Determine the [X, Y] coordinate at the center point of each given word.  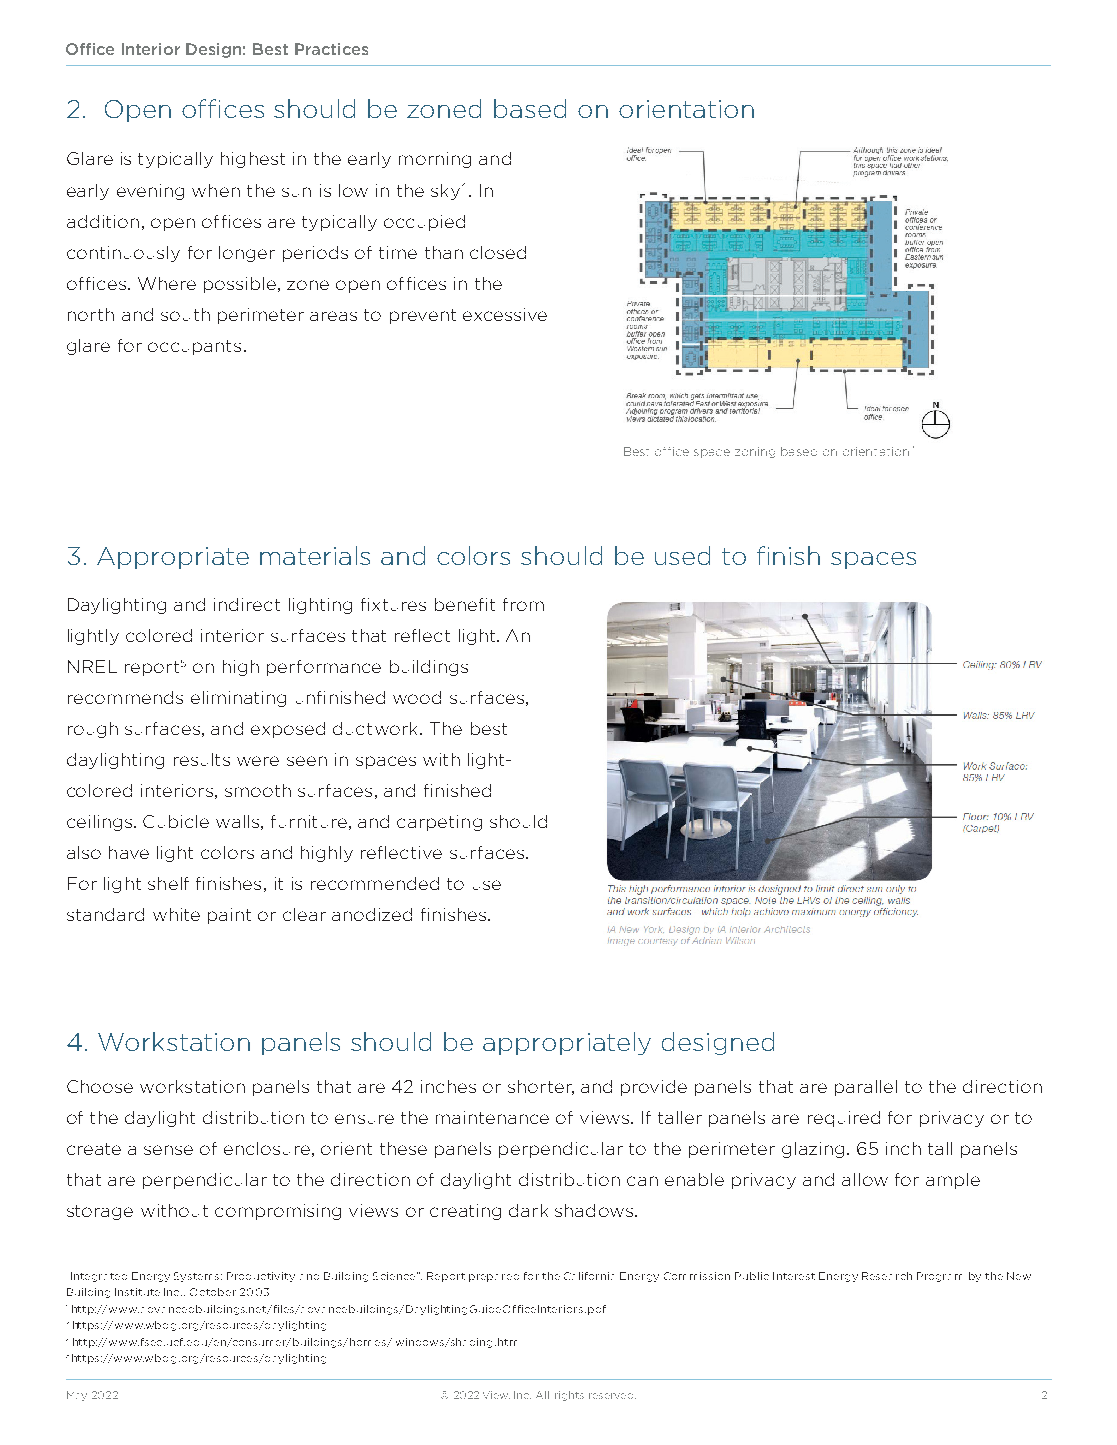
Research [887, 1276]
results [202, 759]
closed [498, 252]
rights [569, 1396]
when [216, 190]
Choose [100, 1086]
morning [435, 160]
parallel [866, 1088]
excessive [505, 314]
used [682, 555]
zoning [755, 452]
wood [417, 697]
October [213, 1292]
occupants [194, 347]
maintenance [492, 1117]
